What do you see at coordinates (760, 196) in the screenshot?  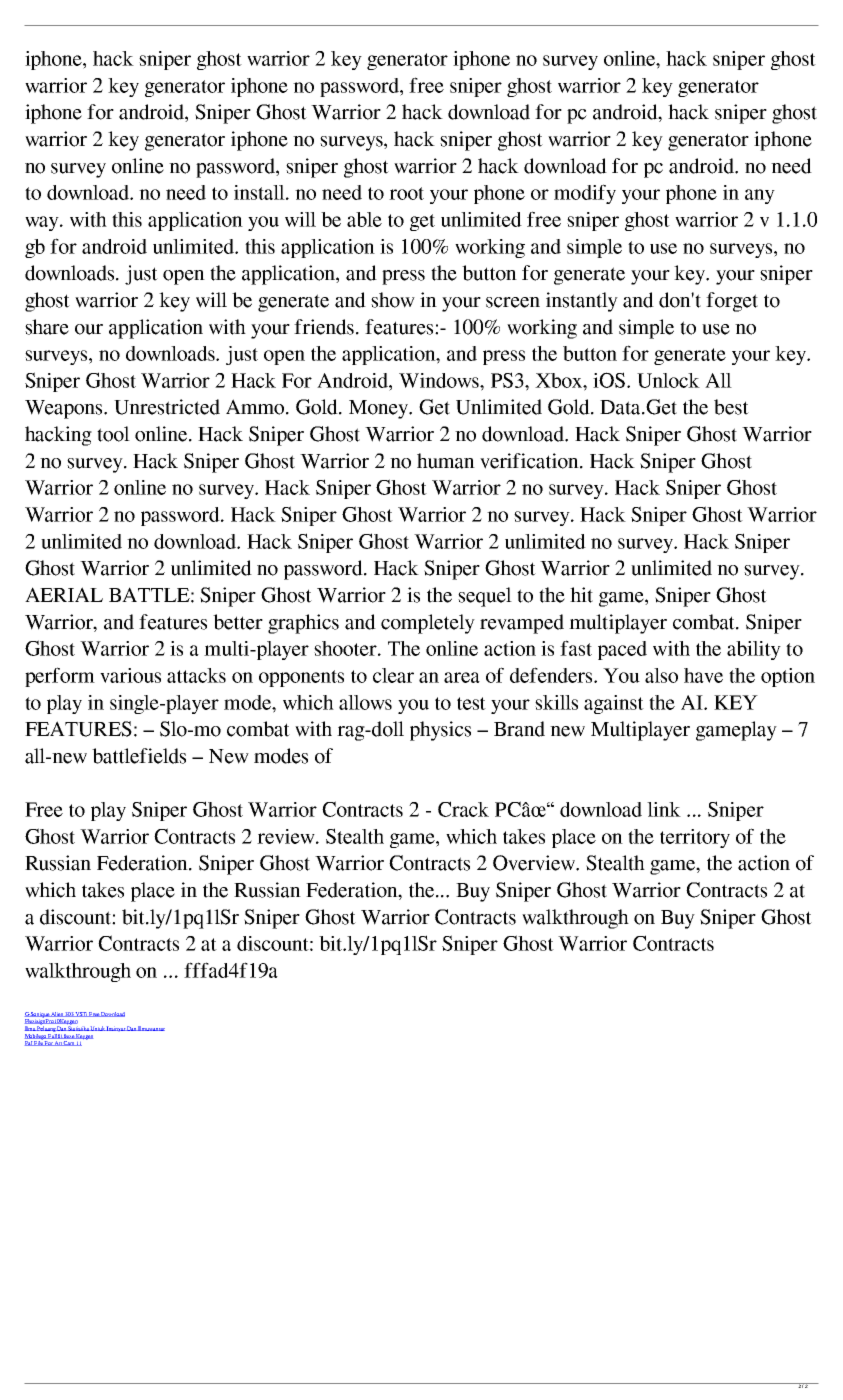 I see `any` at bounding box center [760, 196].
